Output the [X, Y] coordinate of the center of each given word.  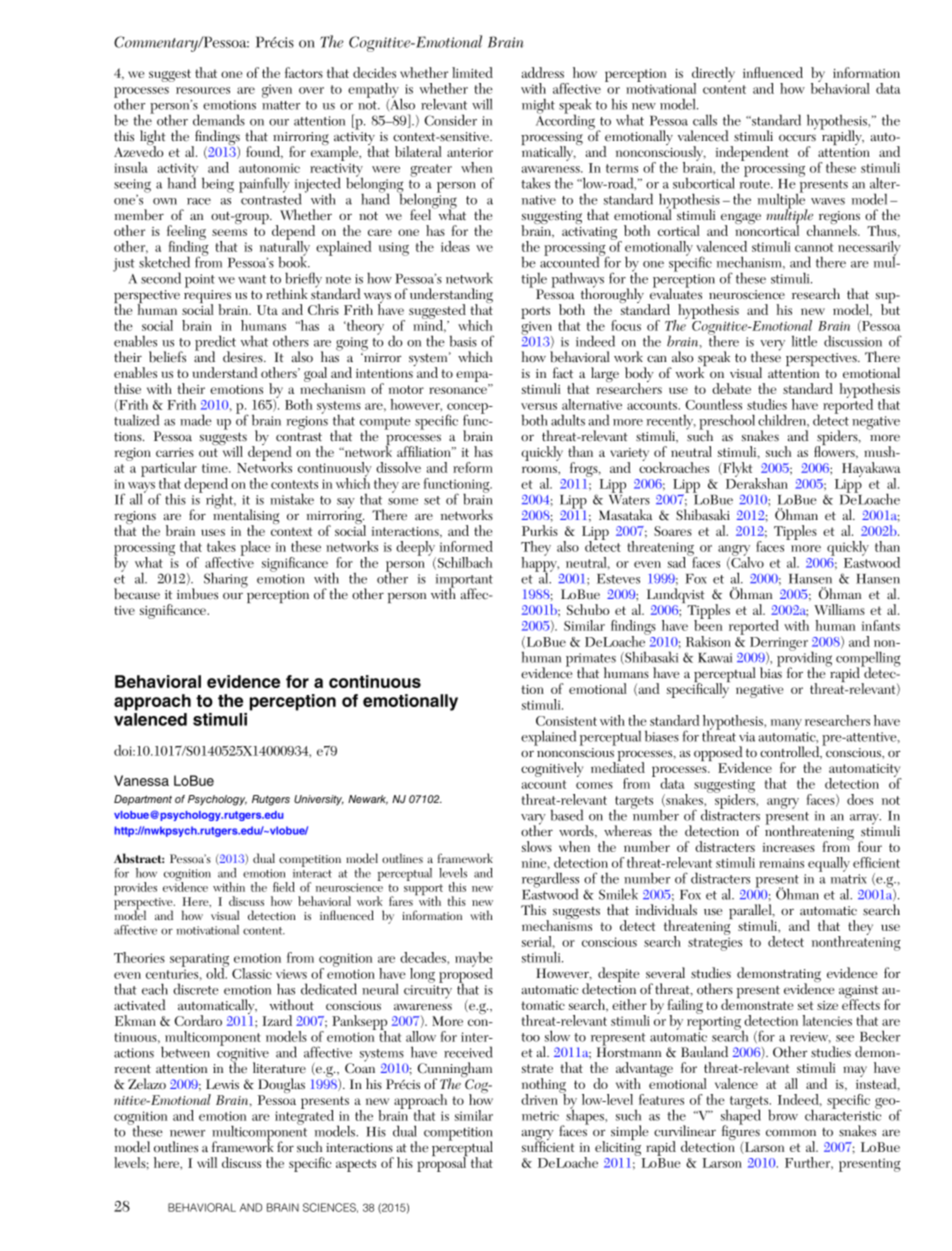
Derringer [779, 645]
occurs [797, 138]
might [538, 106]
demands [219, 120]
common [791, 1133]
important [464, 582]
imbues [197, 594]
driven [541, 1098]
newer [187, 1133]
